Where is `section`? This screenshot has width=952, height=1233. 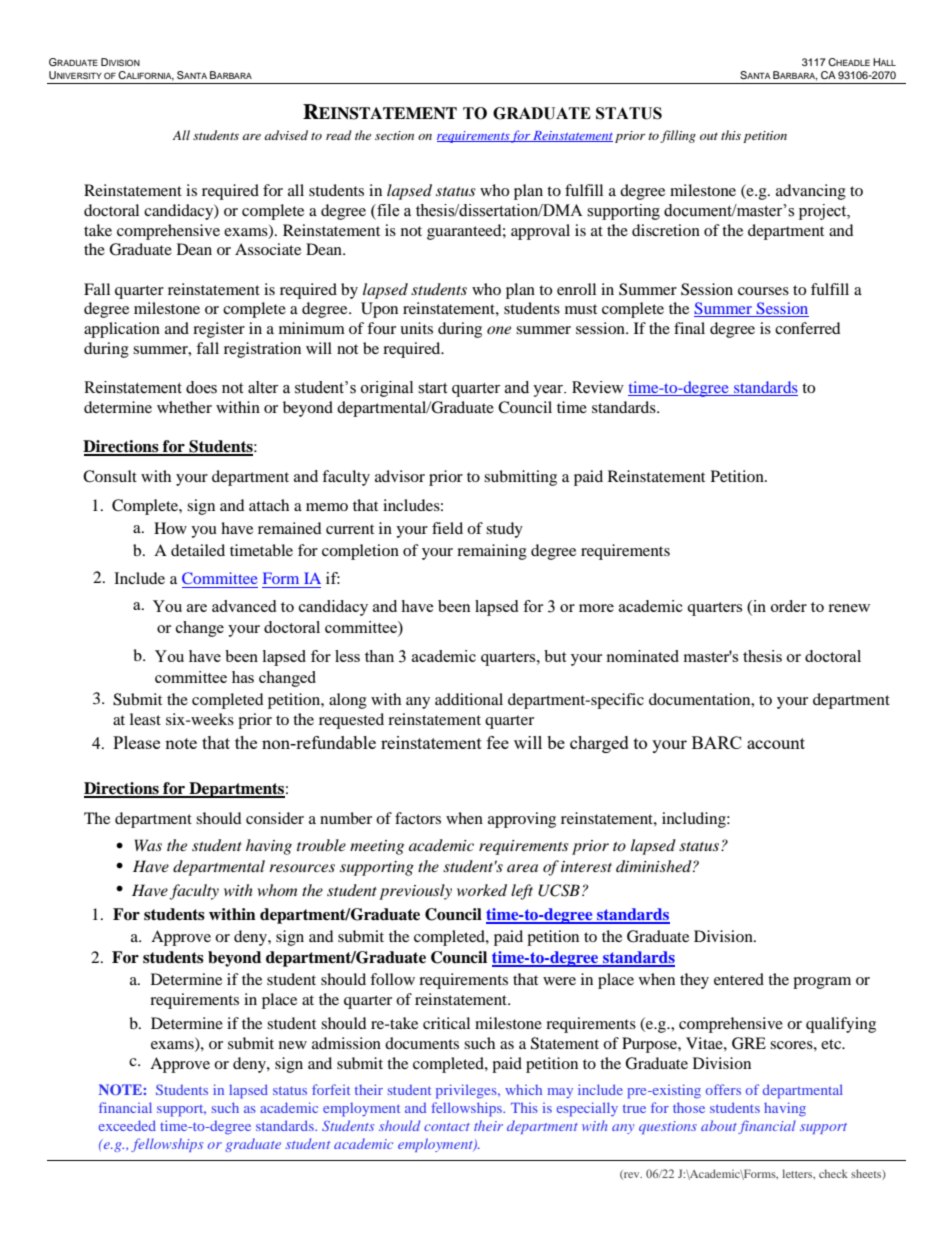
section is located at coordinates (394, 135).
